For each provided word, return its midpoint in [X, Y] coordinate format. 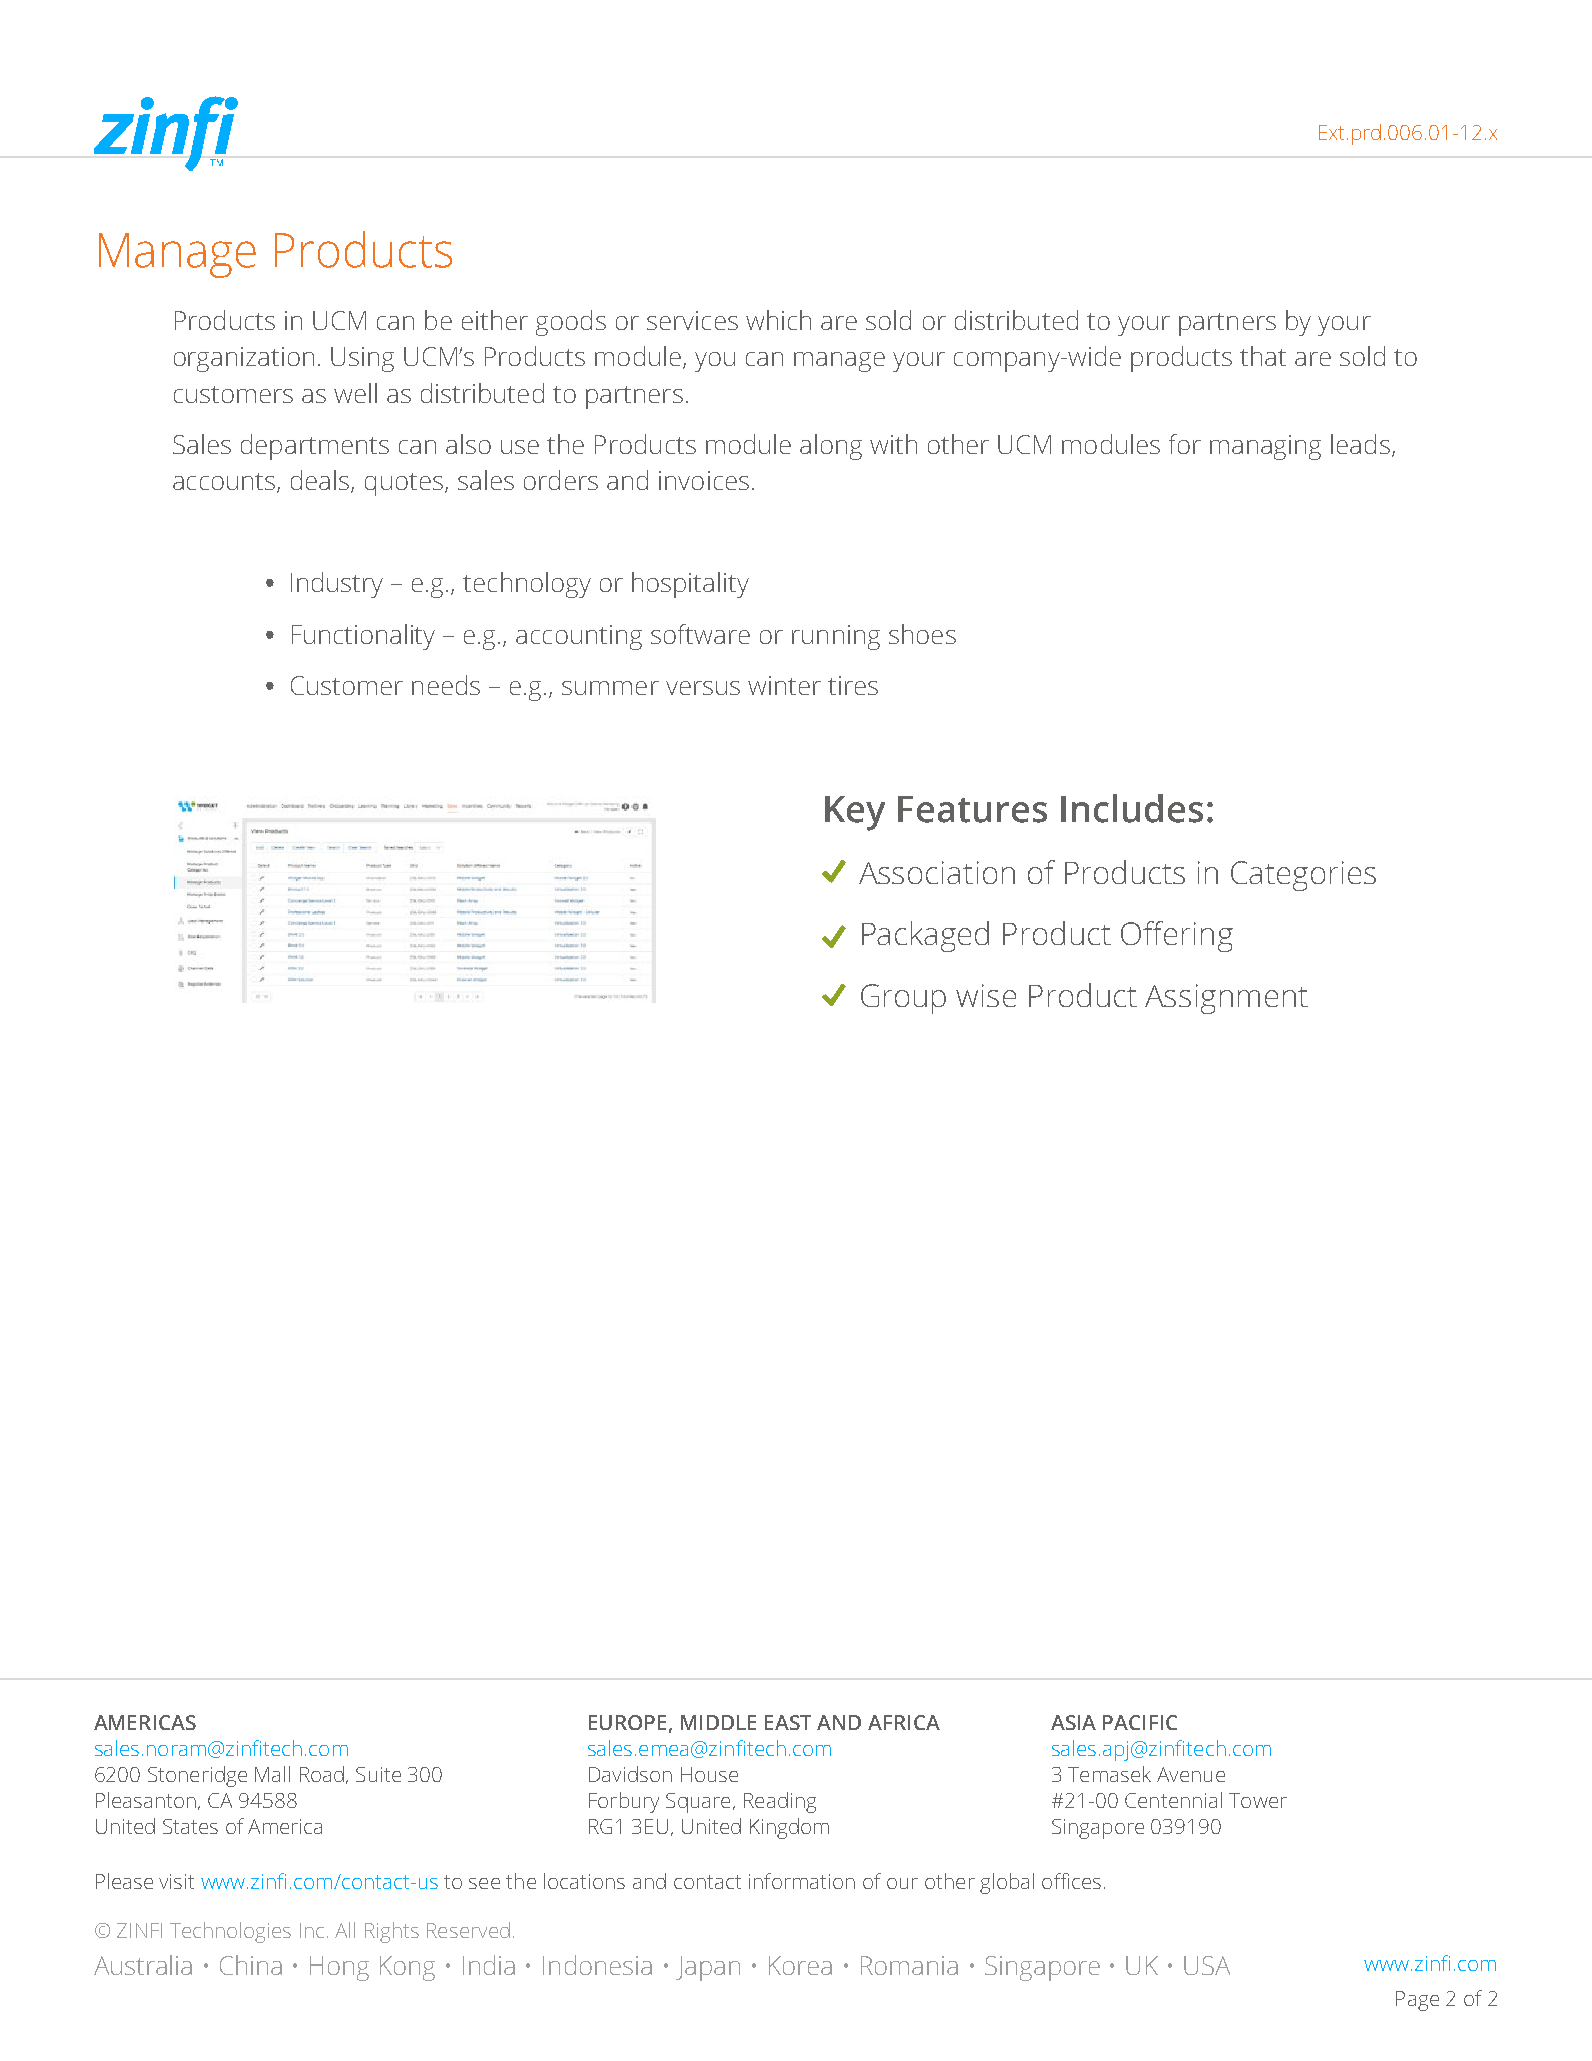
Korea [800, 1965]
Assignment [1226, 999]
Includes [1132, 808]
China [251, 1965]
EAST [788, 1722]
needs [446, 685]
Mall [272, 1774]
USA [1207, 1965]
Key [855, 813]
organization [244, 359]
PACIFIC [1140, 1722]
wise [986, 995]
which [778, 320]
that [1263, 356]
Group [903, 999]
